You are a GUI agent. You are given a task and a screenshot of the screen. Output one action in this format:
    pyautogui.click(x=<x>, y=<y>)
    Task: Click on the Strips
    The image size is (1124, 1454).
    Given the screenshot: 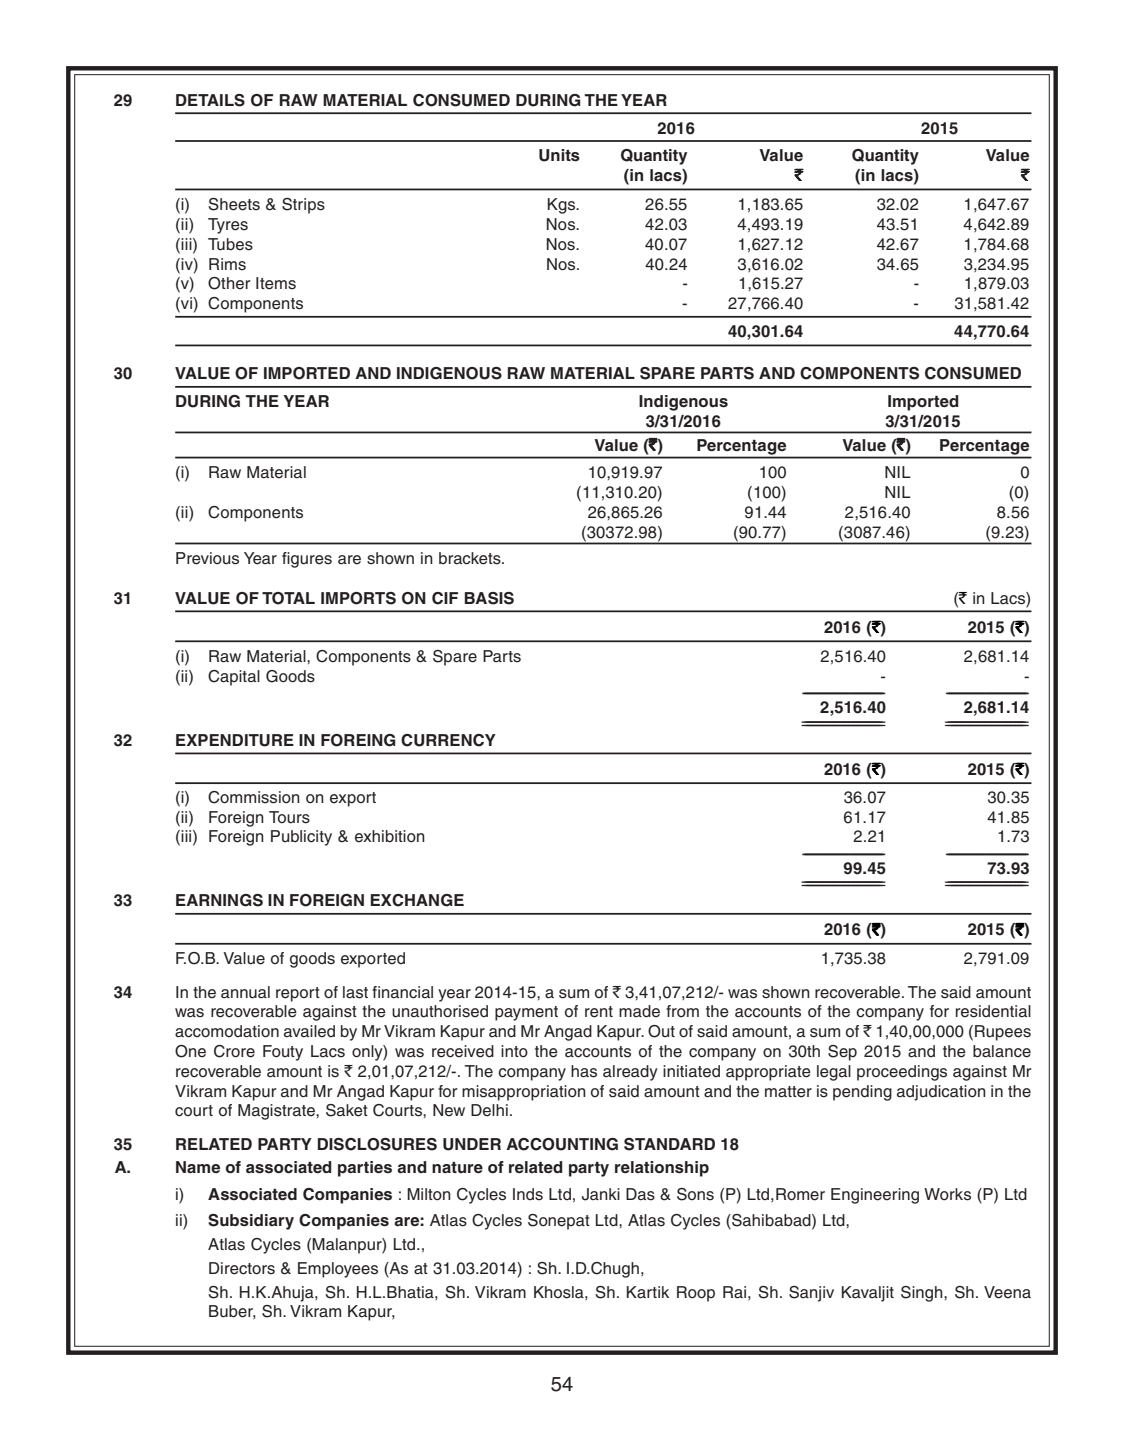 What is the action you would take?
    pyautogui.click(x=303, y=206)
